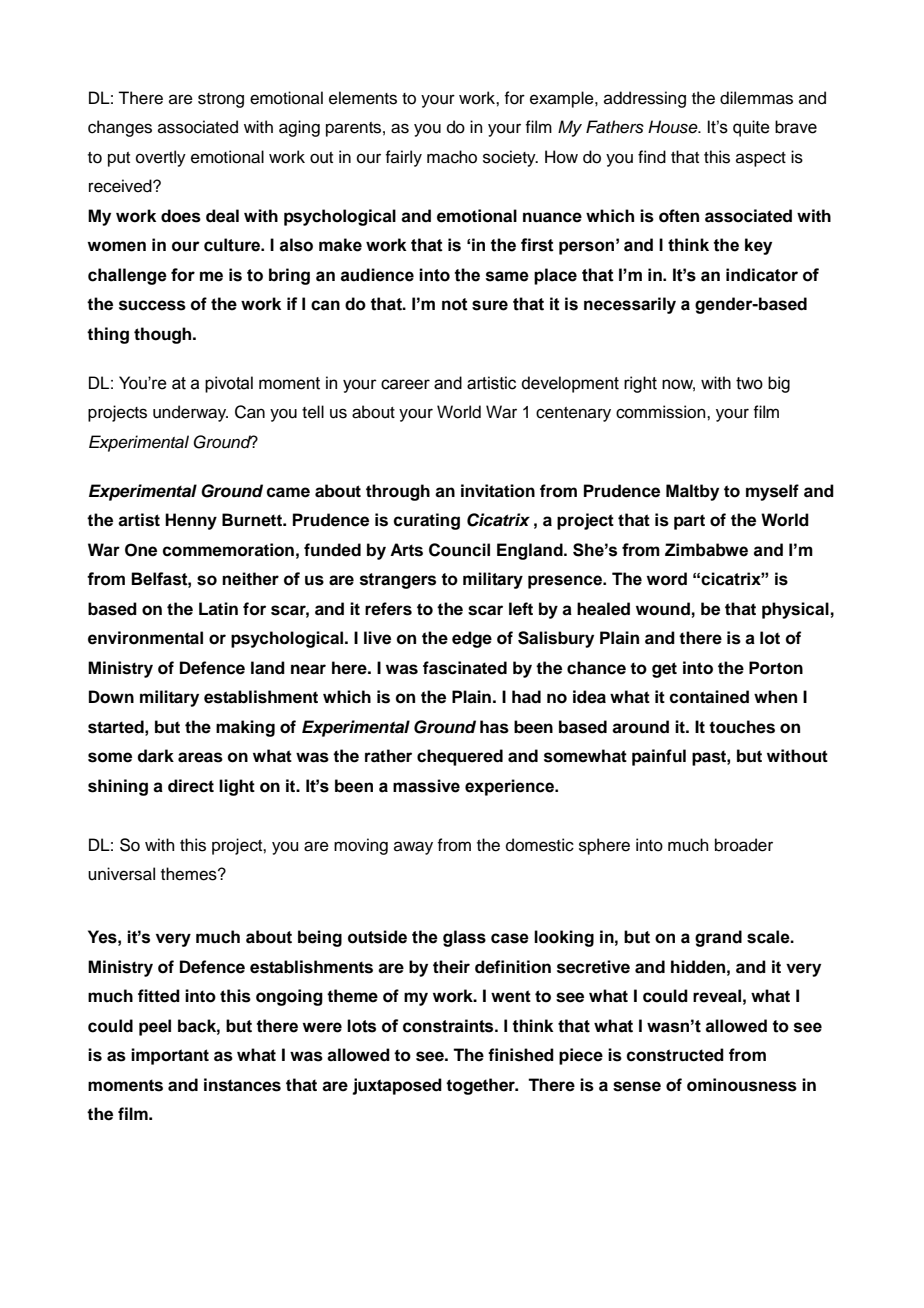 The height and width of the page is (1308, 924). Describe the element at coordinates (742, 727) in the page. I see `touches` at that location.
